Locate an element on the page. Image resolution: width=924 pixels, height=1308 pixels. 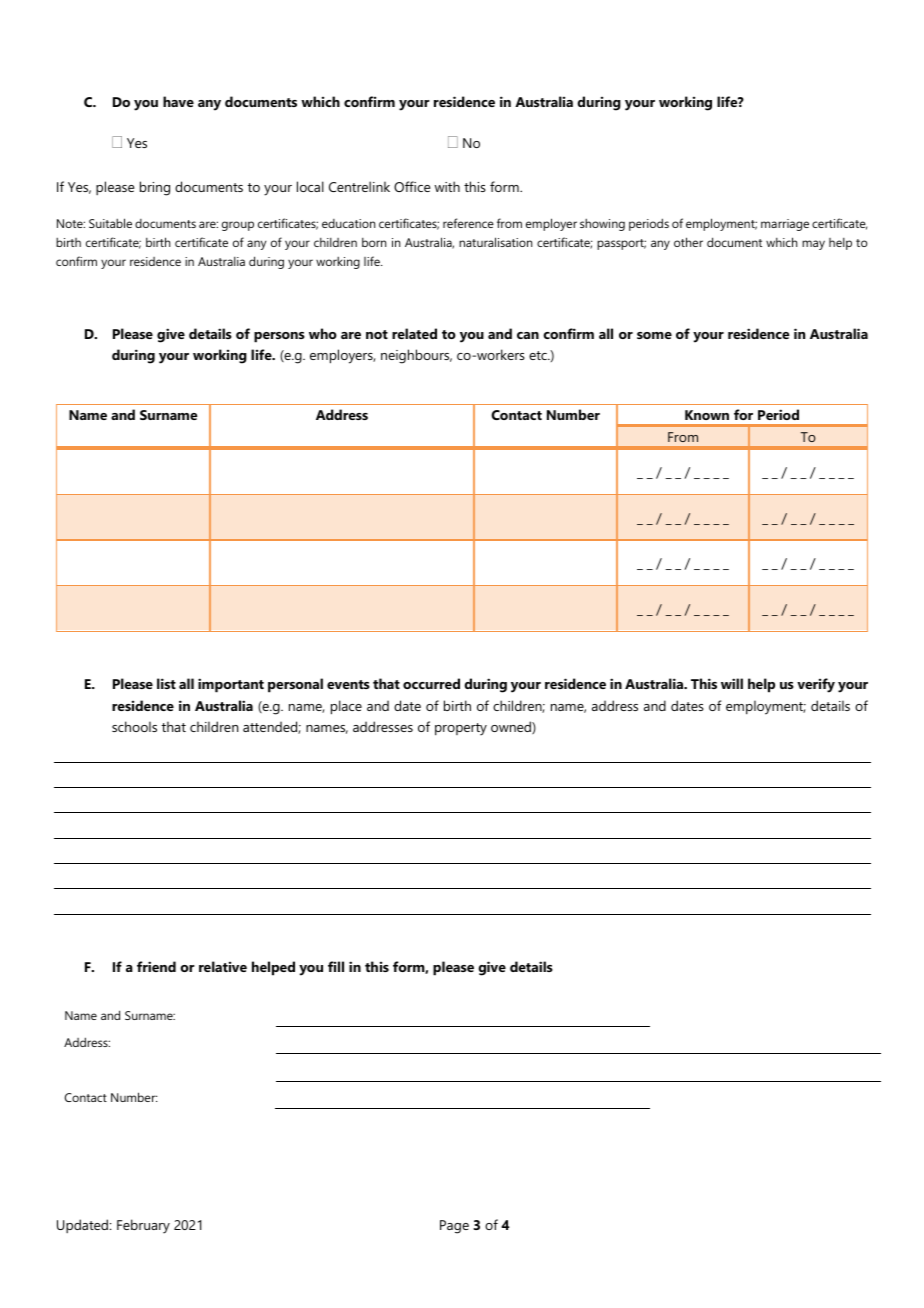
have is located at coordinates (178, 101).
